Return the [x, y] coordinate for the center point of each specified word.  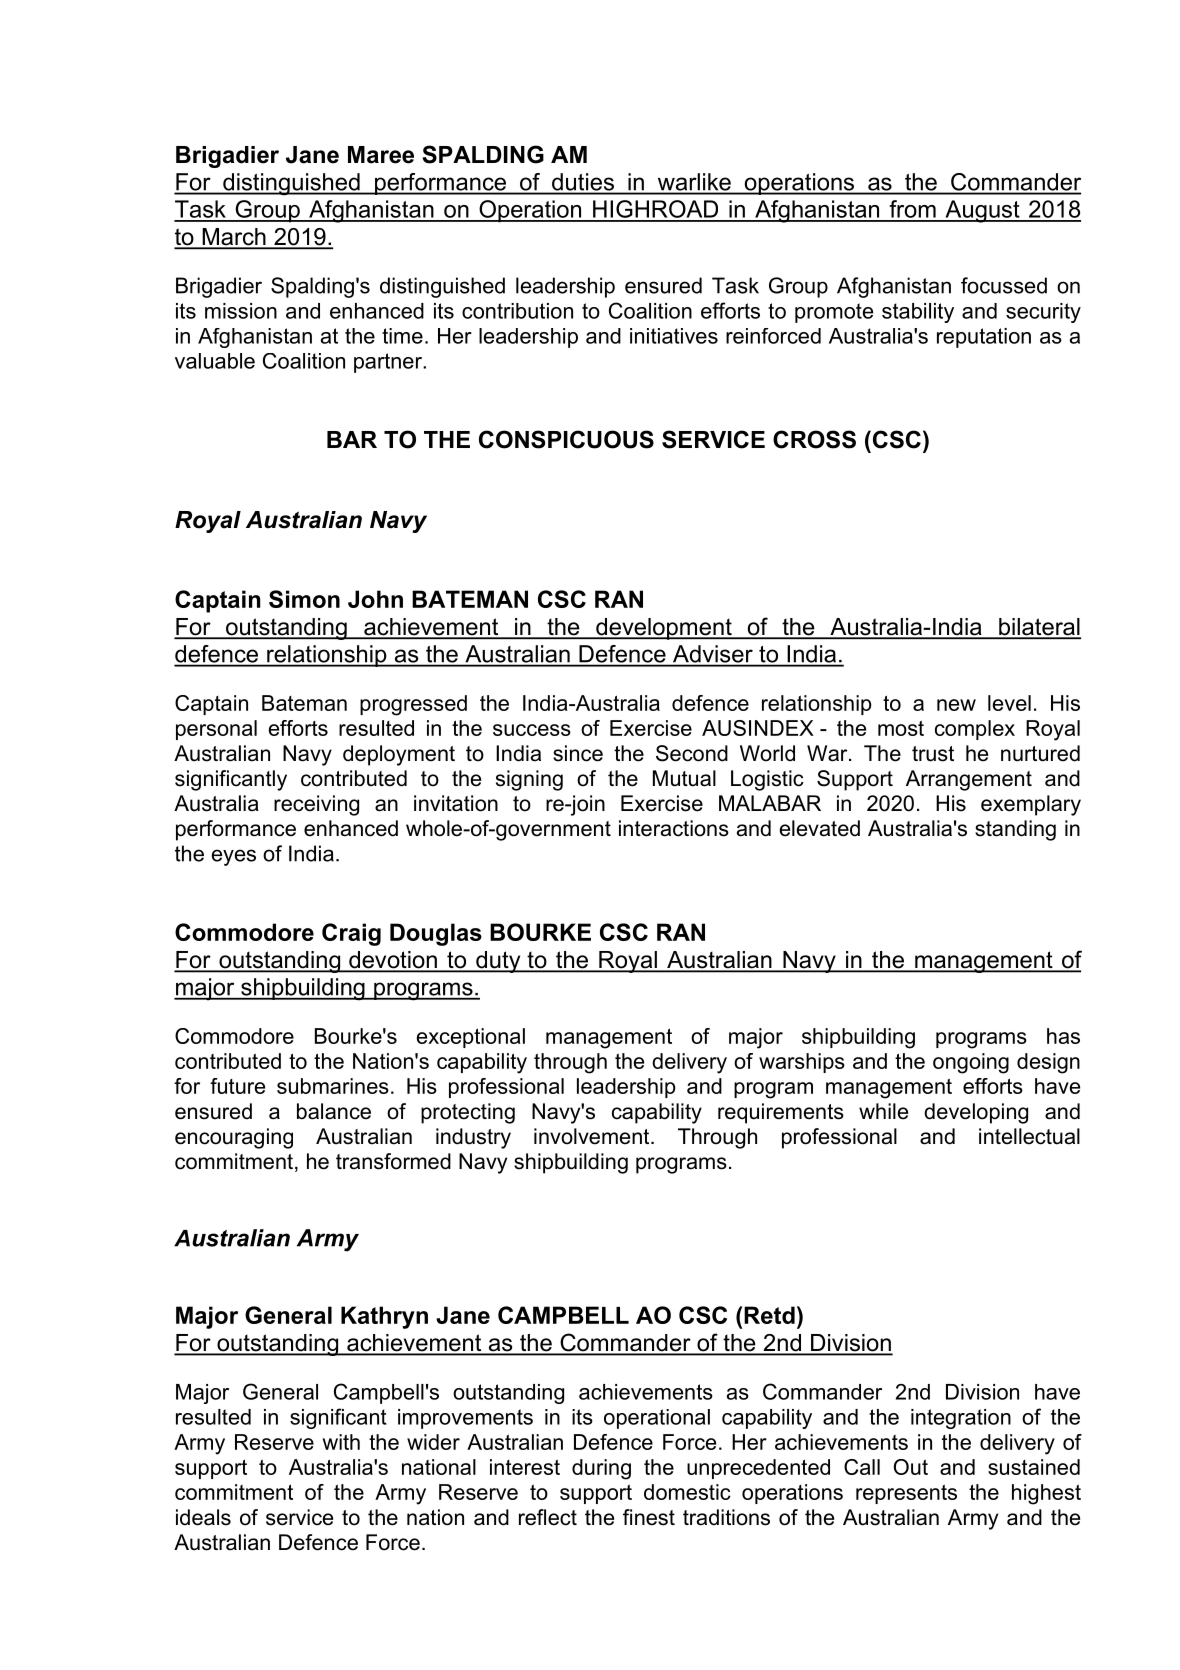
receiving [316, 805]
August [982, 211]
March [234, 238]
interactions [674, 828]
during [601, 1469]
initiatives [674, 336]
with [341, 1442]
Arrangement [969, 780]
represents [906, 1494]
